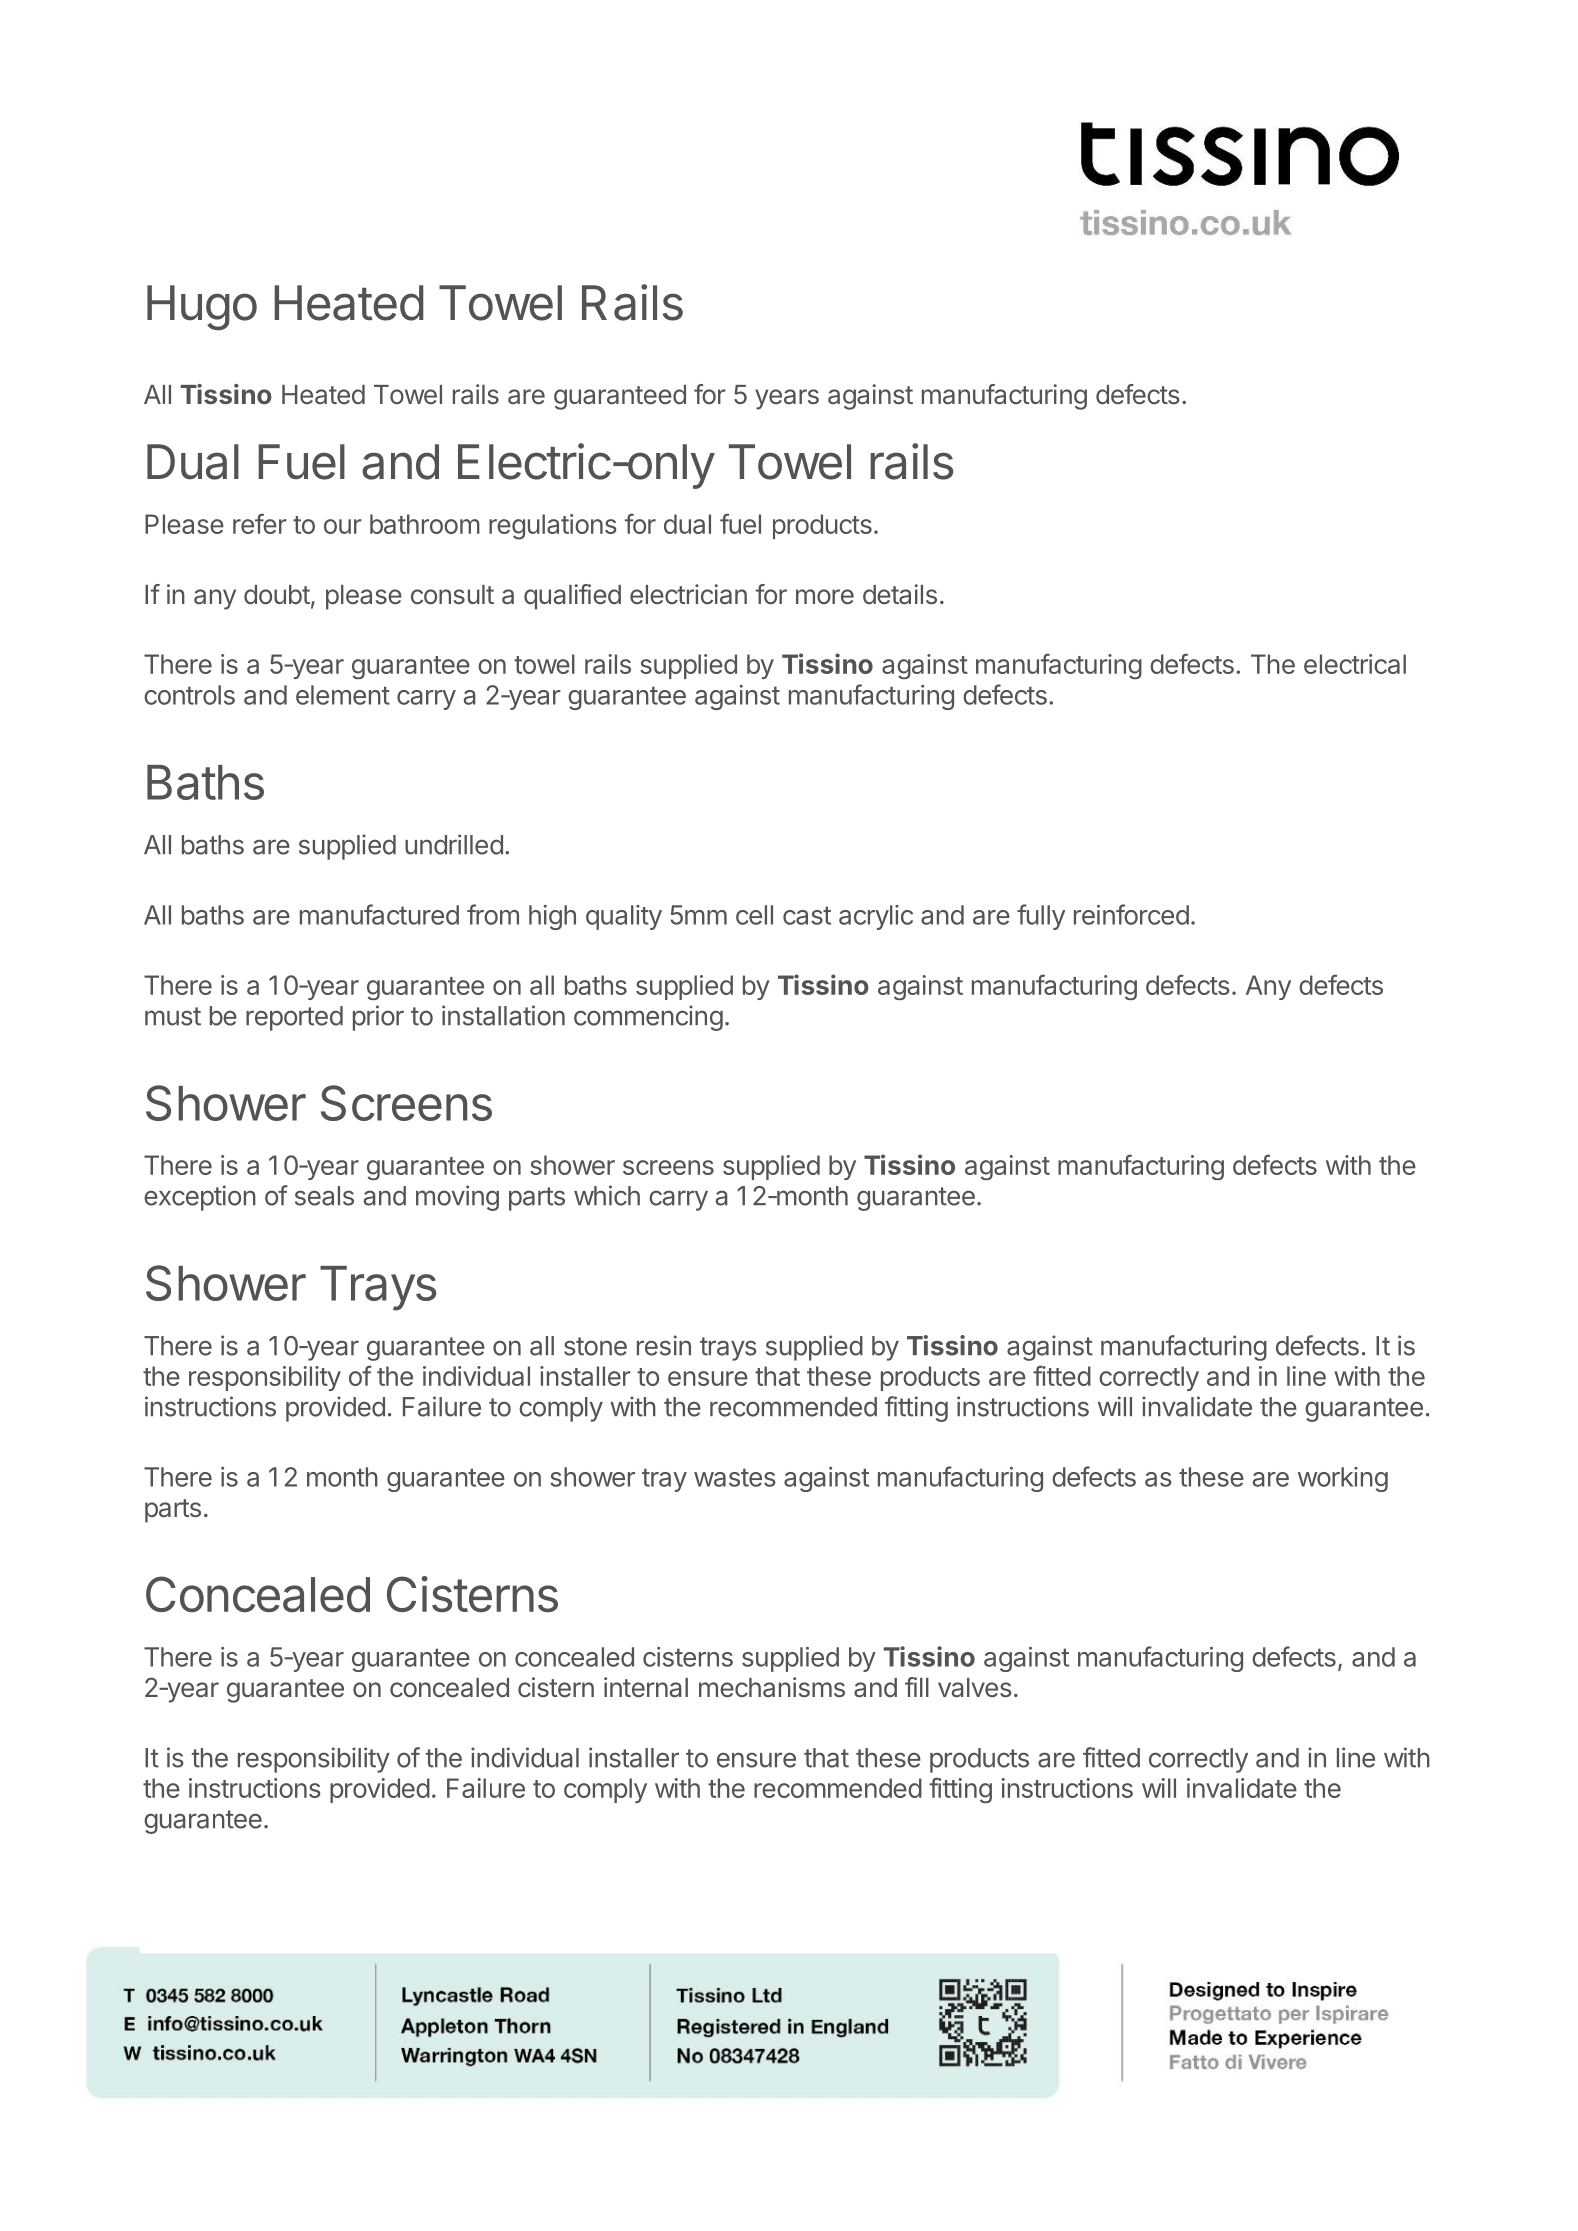 This page has height=2231, width=1578. Describe the element at coordinates (1131, 914) in the page. I see `reinforced` at that location.
